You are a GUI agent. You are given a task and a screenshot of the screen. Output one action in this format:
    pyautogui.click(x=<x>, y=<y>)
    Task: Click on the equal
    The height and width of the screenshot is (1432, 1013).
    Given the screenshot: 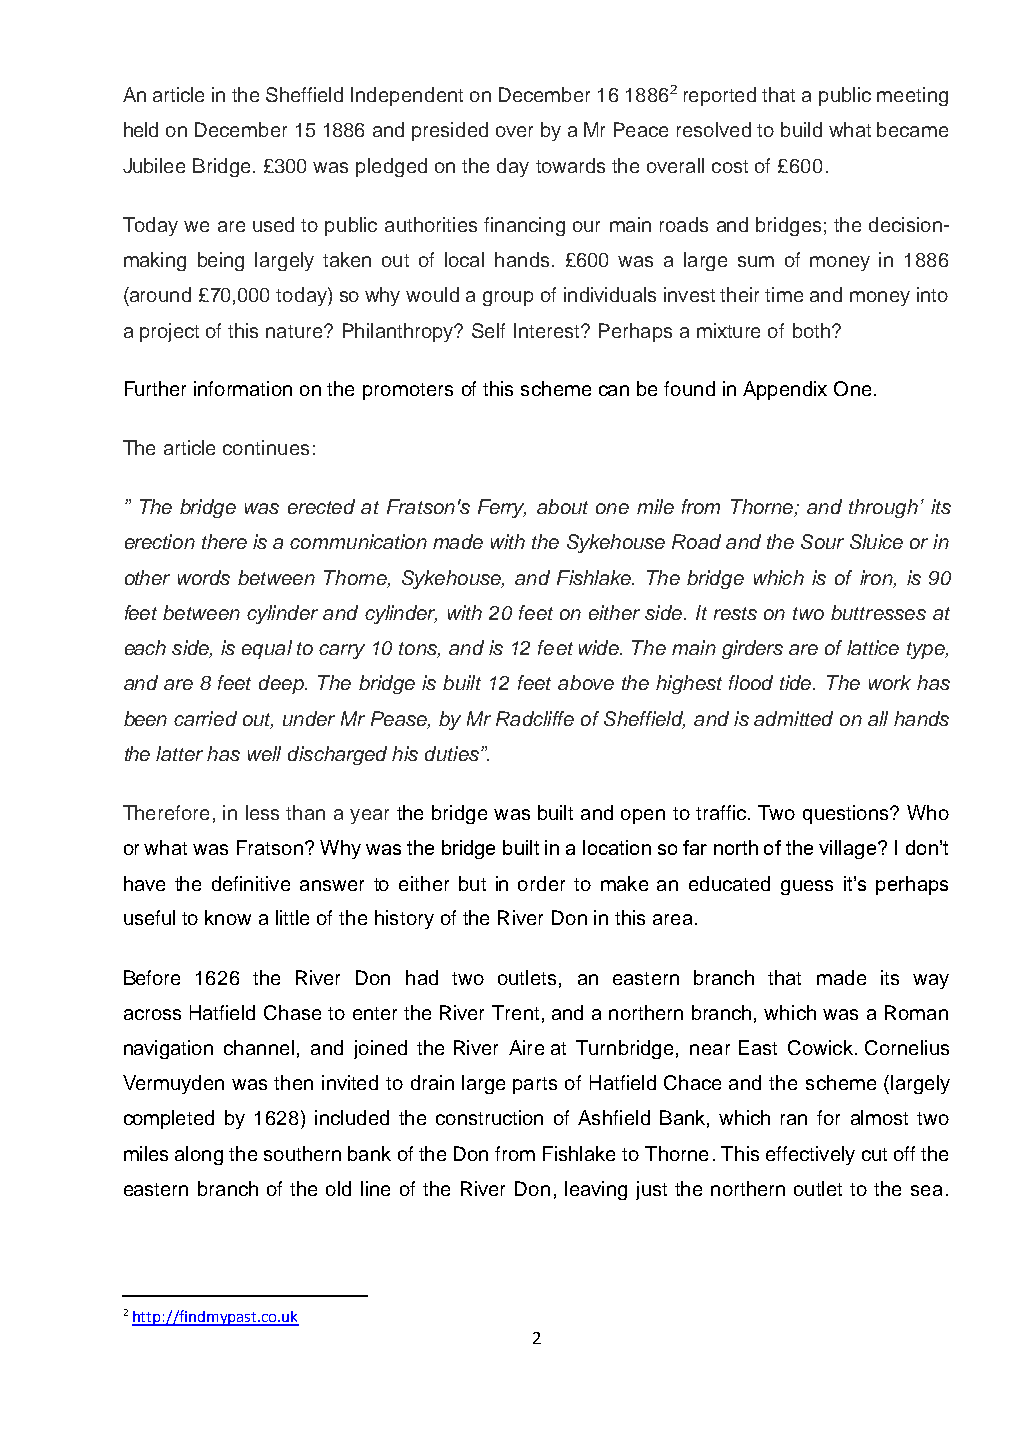 What is the action you would take?
    pyautogui.click(x=267, y=649)
